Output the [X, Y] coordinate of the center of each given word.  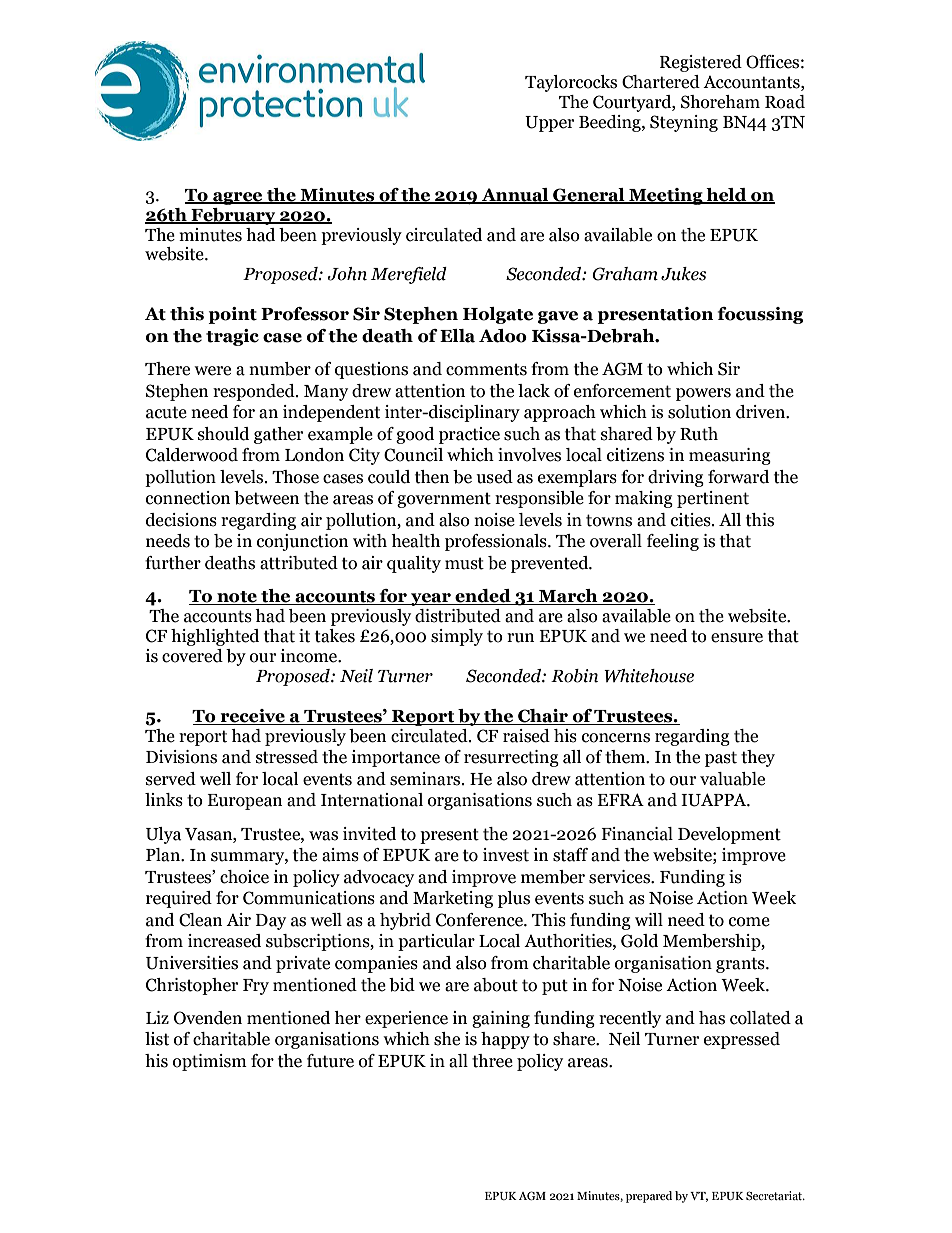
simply [457, 637]
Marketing [453, 899]
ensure [737, 638]
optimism [210, 1062]
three [492, 1061]
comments [486, 369]
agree [238, 198]
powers [703, 394]
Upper [549, 124]
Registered [701, 63]
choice [244, 877]
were [212, 371]
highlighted [215, 637]
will [649, 919]
